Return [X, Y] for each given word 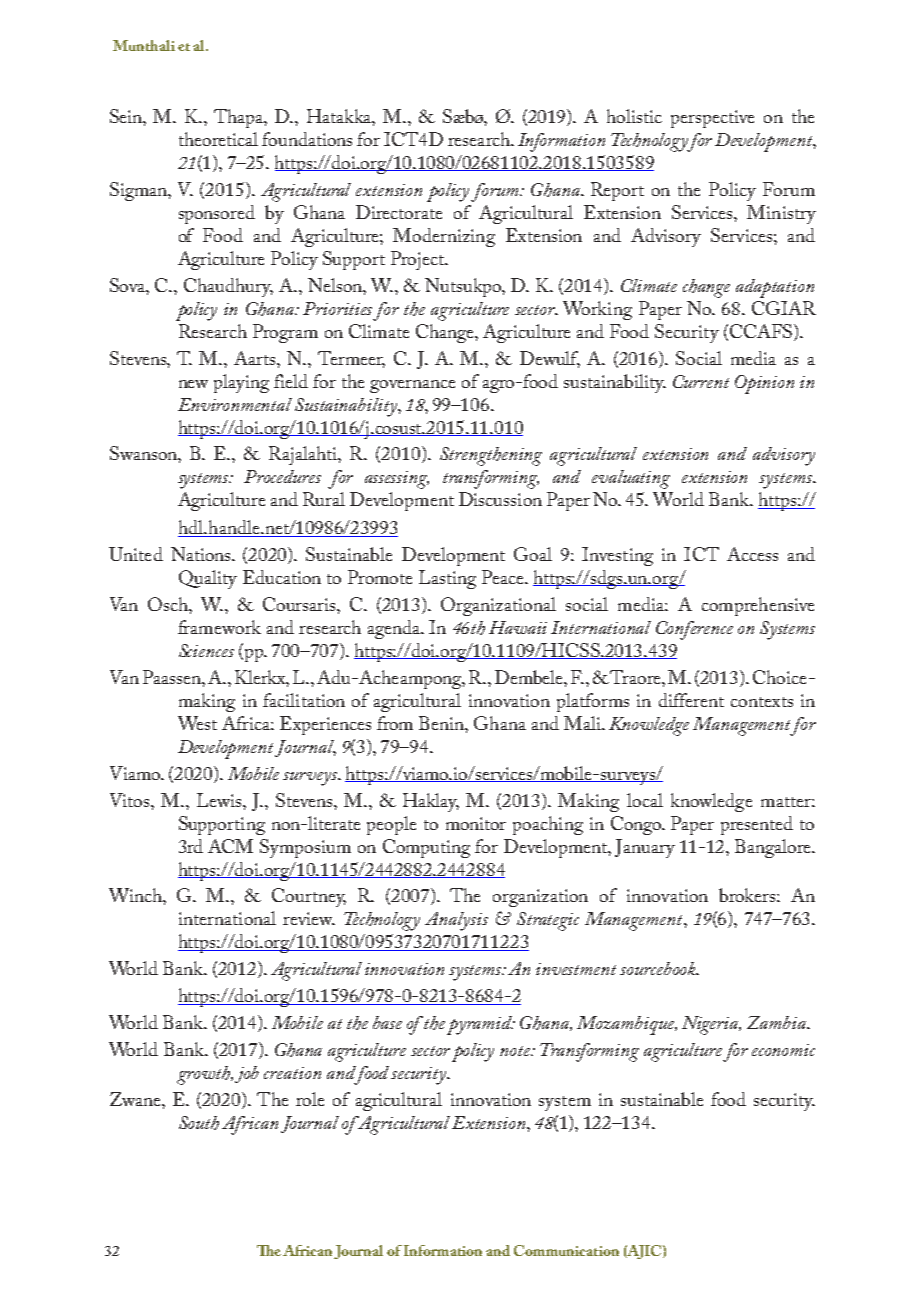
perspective [712, 119]
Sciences [206, 650]
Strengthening [491, 456]
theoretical [218, 139]
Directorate [399, 212]
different [691, 700]
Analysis [456, 921]
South [199, 1123]
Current [701, 381]
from [395, 723]
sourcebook [658, 968]
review [309, 918]
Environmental [235, 404]
